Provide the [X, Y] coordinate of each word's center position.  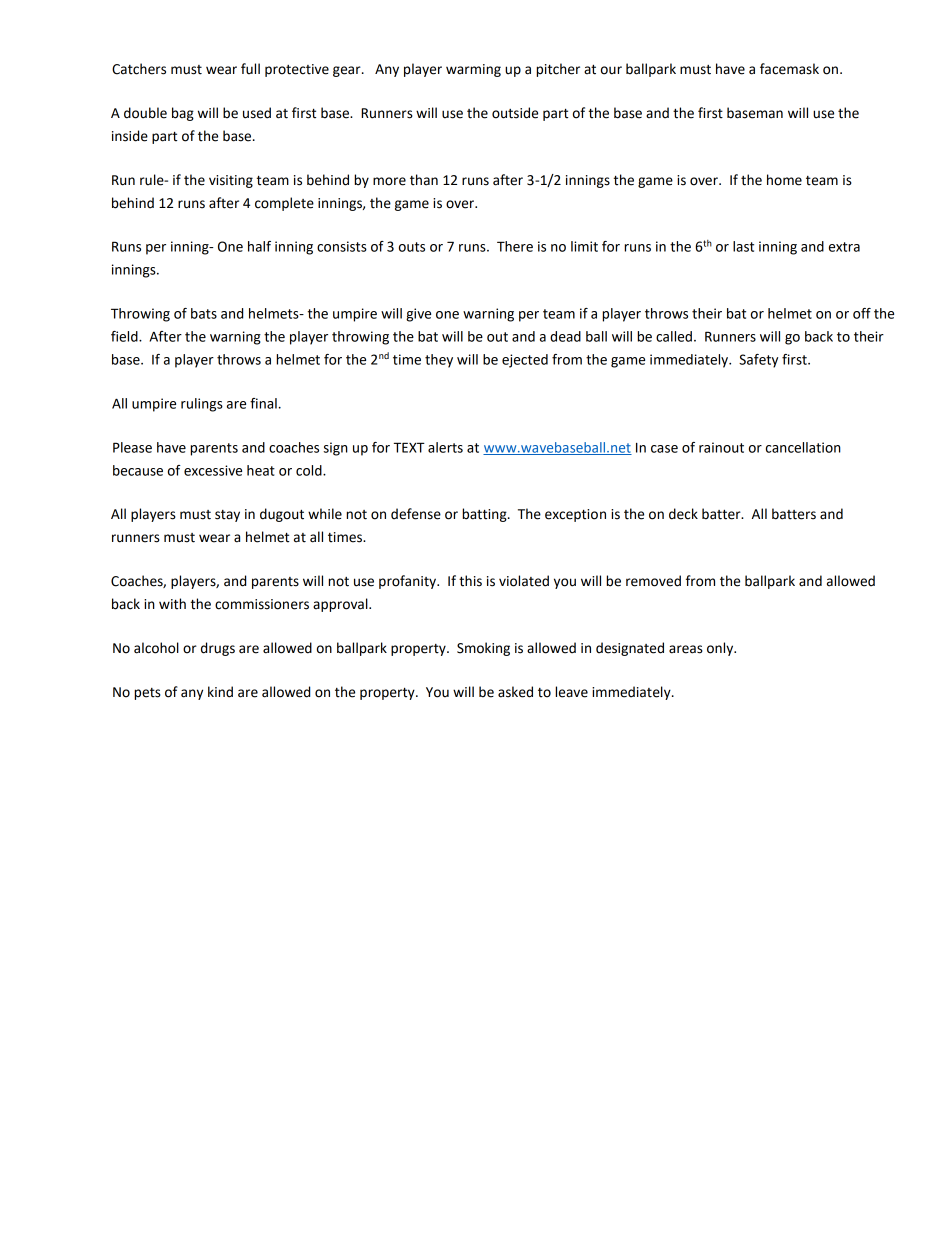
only [721, 649]
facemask [789, 69]
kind [220, 692]
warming [473, 70]
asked [515, 692]
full [250, 69]
